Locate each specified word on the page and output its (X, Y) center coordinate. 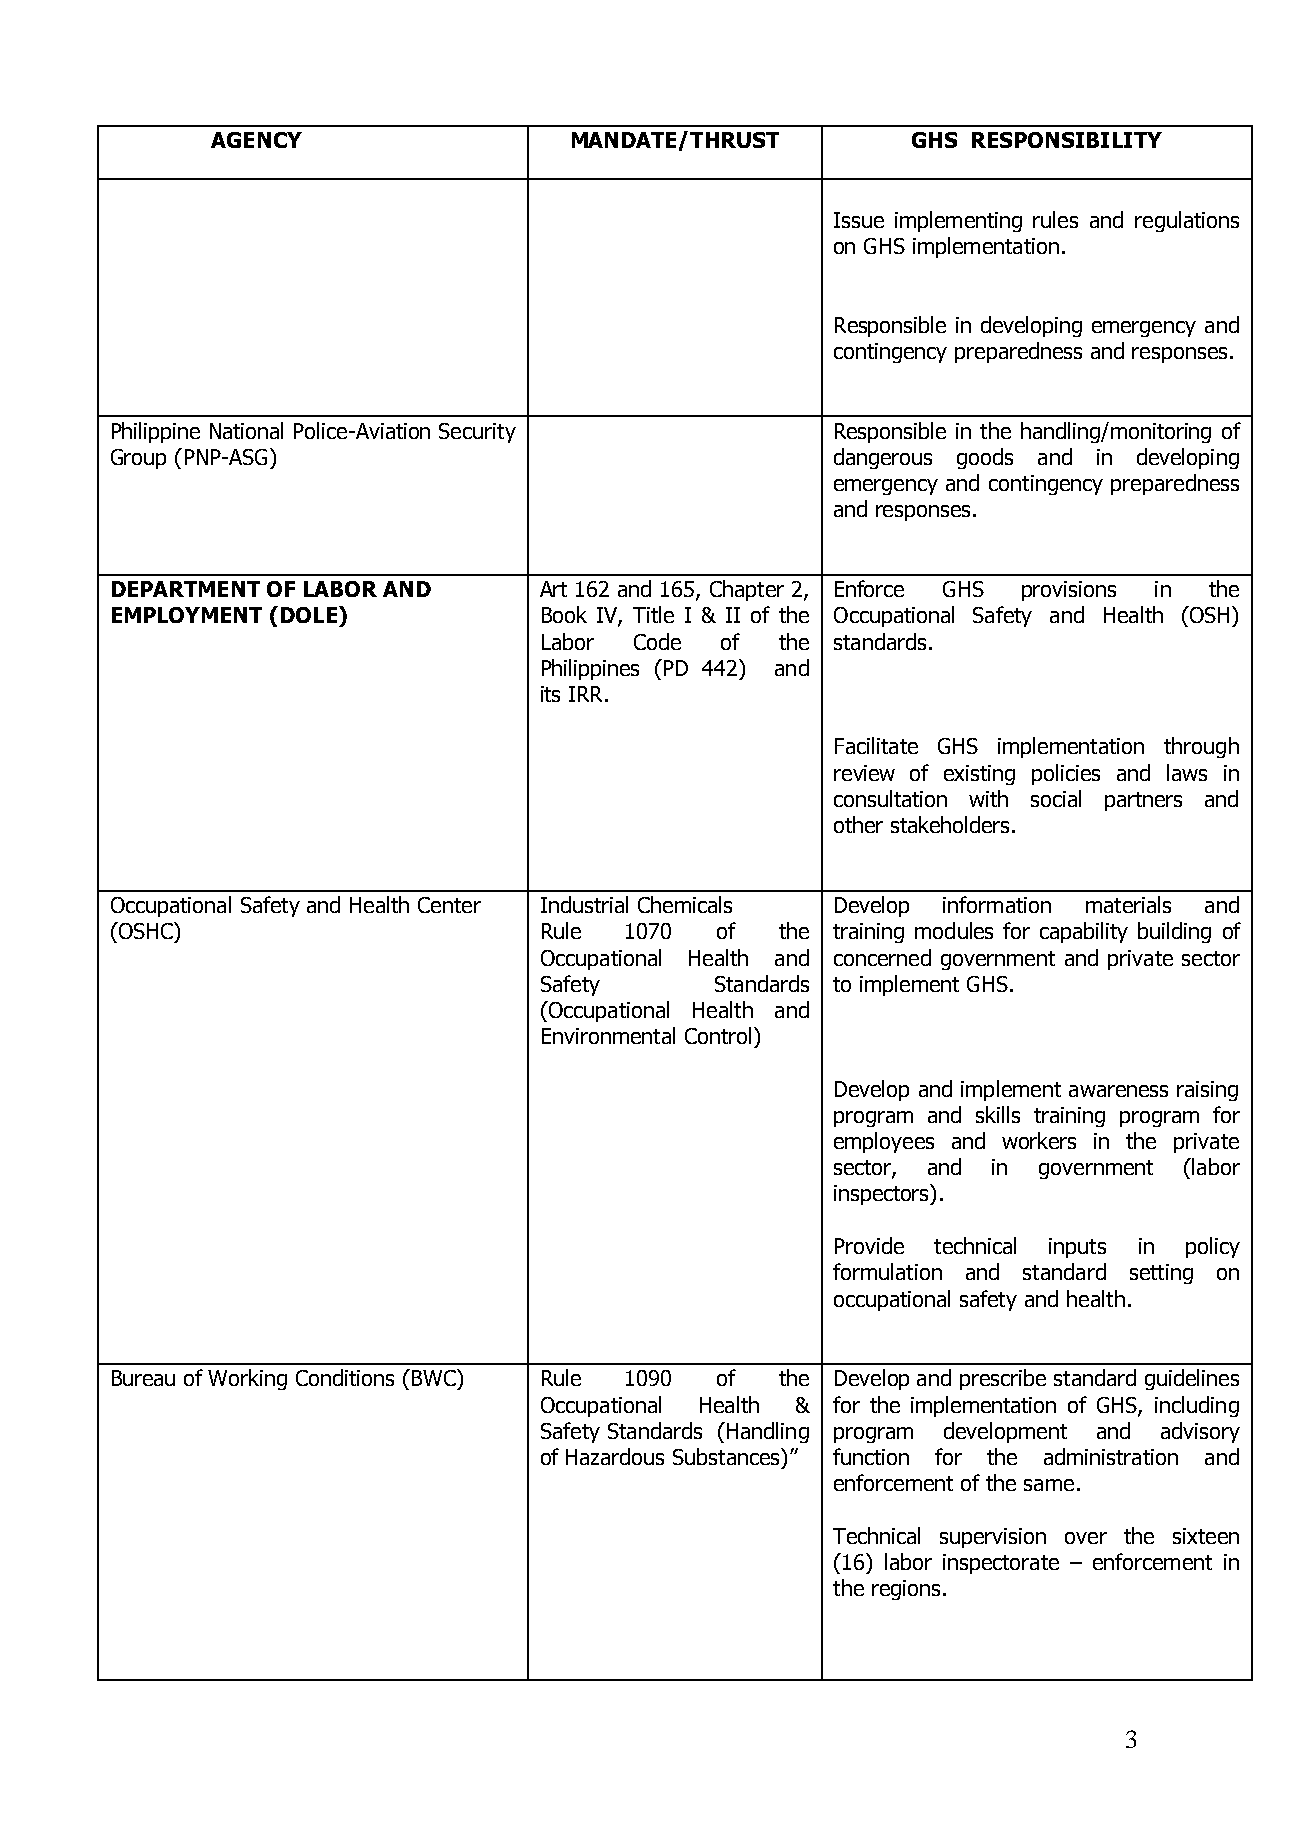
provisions (1069, 591)
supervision (993, 1538)
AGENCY (256, 140)
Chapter (747, 590)
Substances (727, 1456)
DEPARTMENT (186, 589)
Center (449, 905)
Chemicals (685, 904)
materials (1128, 904)
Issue (859, 220)
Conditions (345, 1377)
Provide (869, 1245)
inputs (1077, 1248)
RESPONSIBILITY (1067, 140)
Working (247, 1379)
